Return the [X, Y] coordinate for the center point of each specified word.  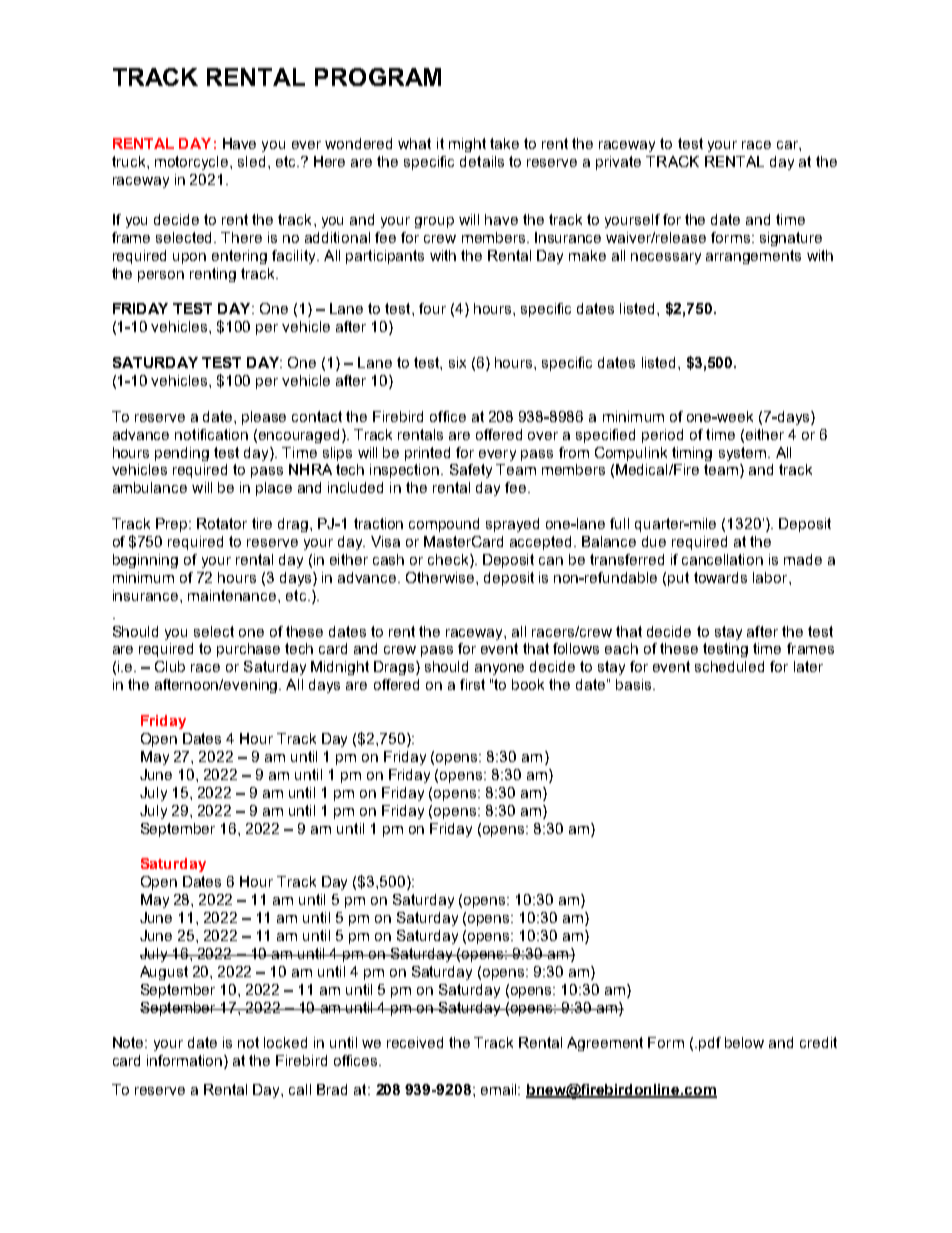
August [164, 973]
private [618, 163]
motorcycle [193, 163]
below [744, 1042]
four [432, 308]
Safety [471, 471]
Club [170, 666]
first [472, 684]
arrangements [753, 257]
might [467, 145]
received [415, 1042]
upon [189, 258]
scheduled [729, 666]
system [742, 454]
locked [285, 1042]
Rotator [222, 523]
